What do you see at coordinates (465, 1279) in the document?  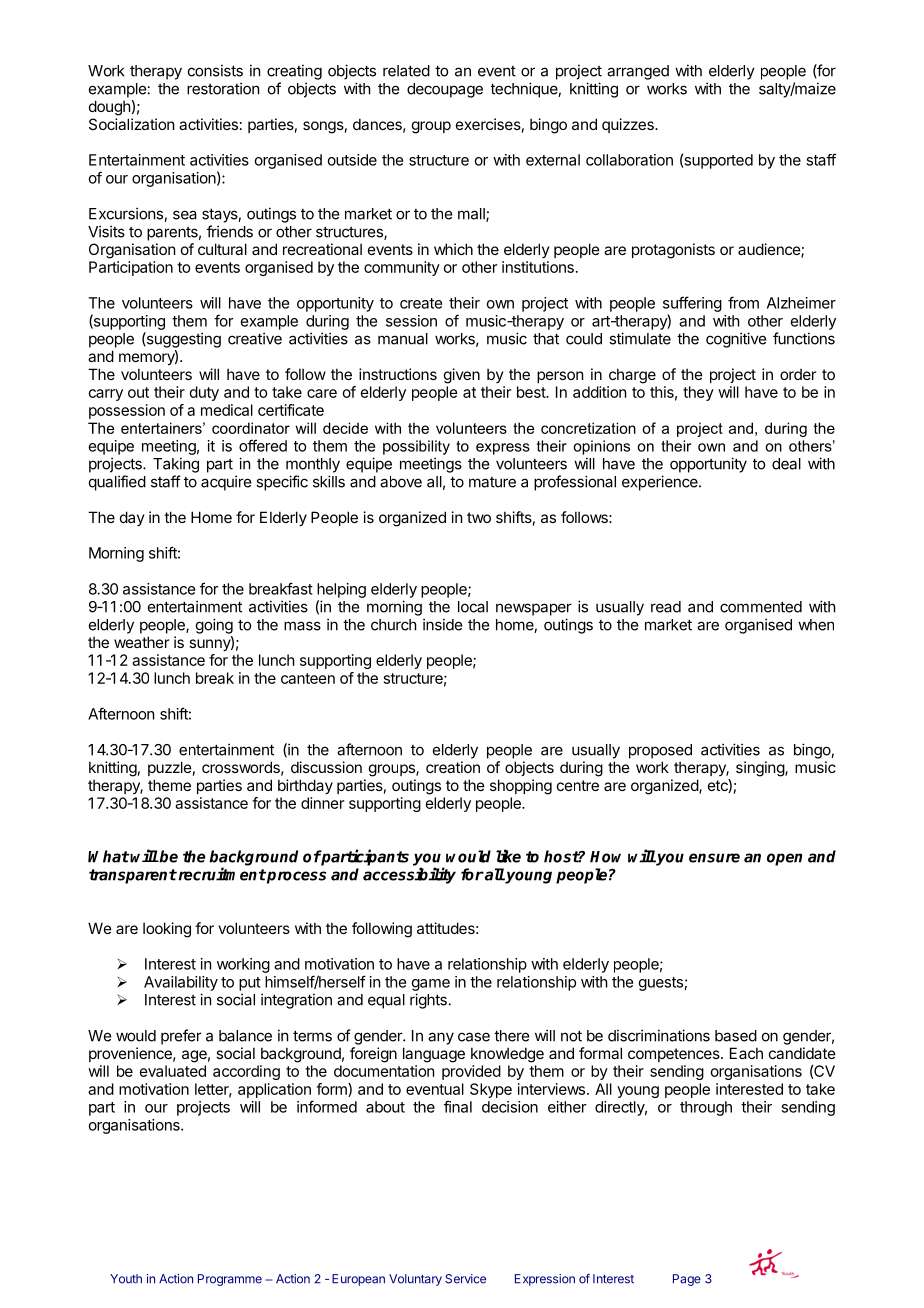 I see `Service` at bounding box center [465, 1279].
